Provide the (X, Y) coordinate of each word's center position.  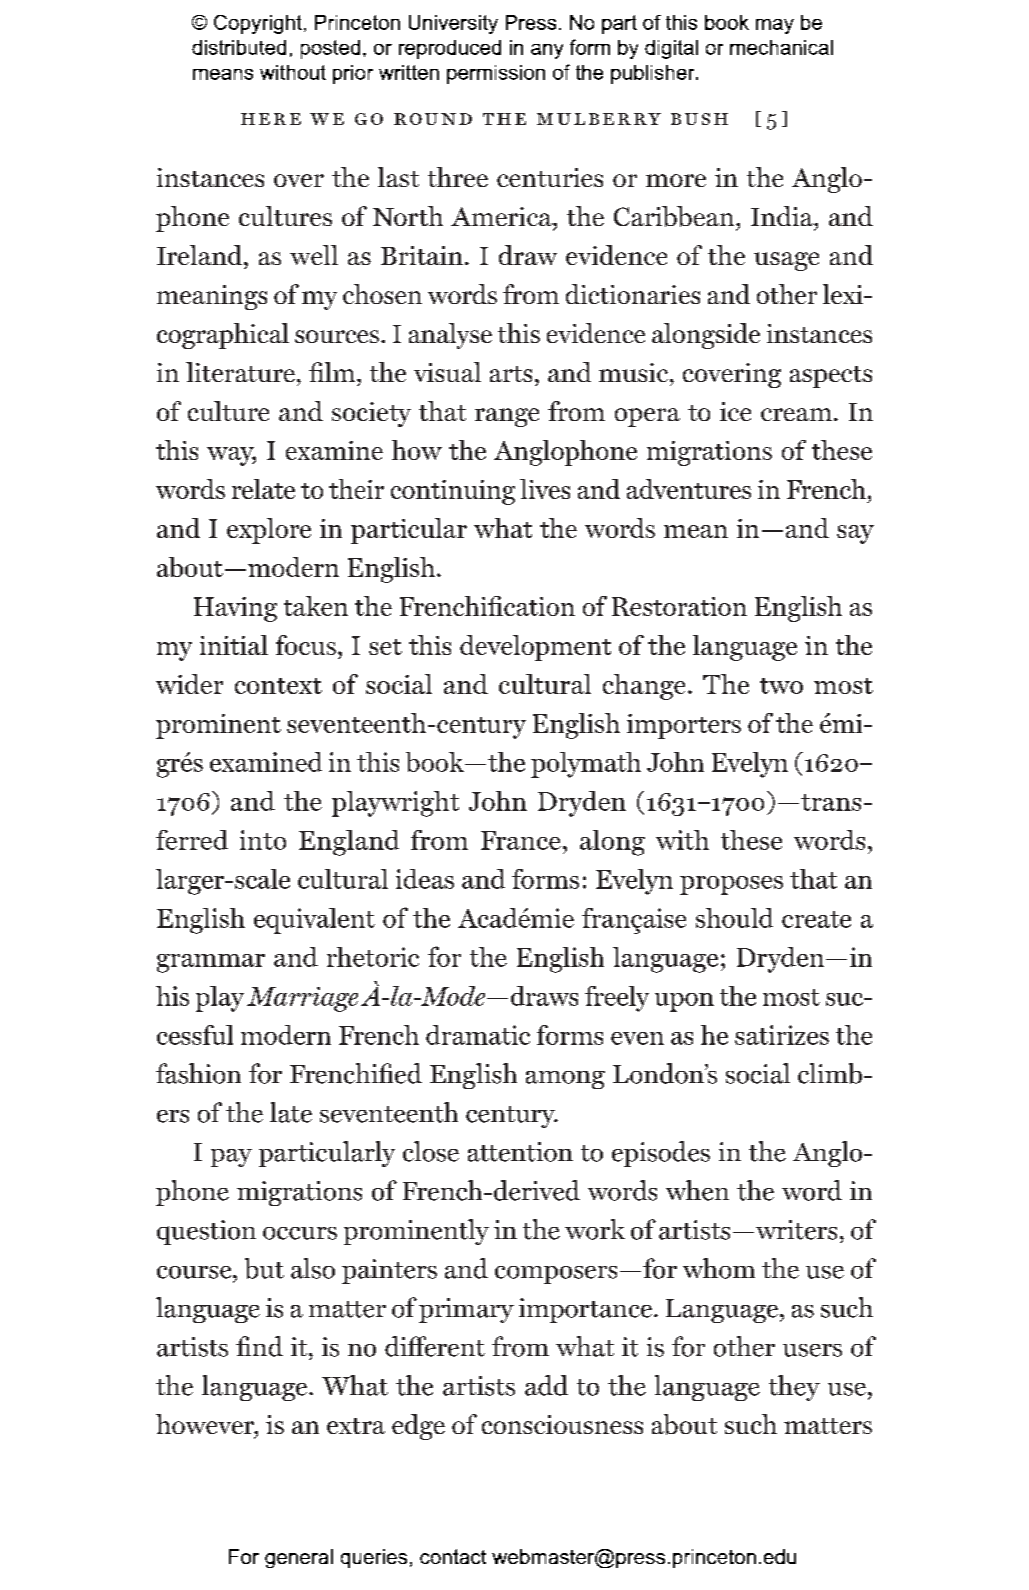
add (546, 1385)
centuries (550, 177)
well (314, 255)
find (259, 1346)
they (794, 1388)
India (783, 216)
